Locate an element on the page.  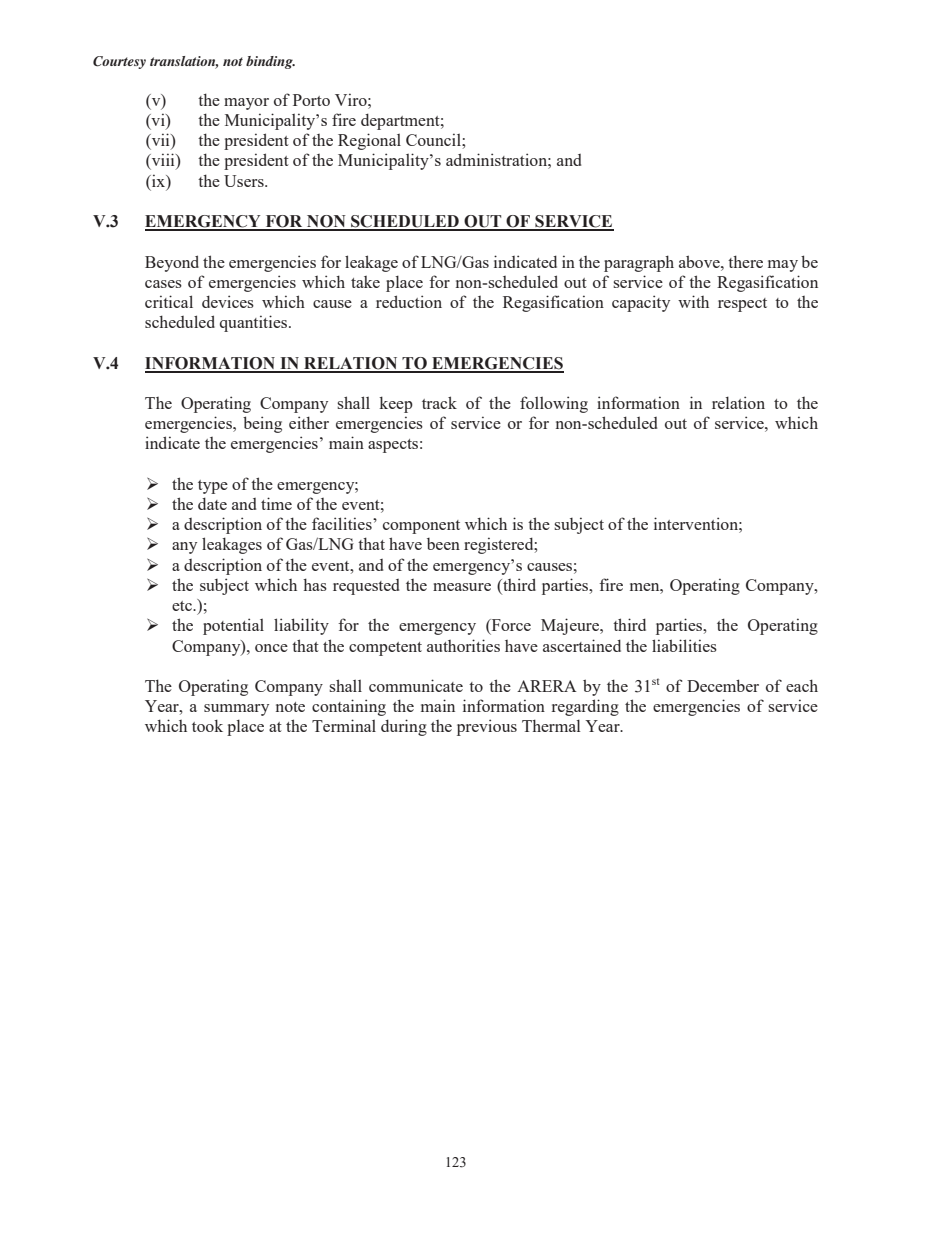
being is located at coordinates (262, 424).
